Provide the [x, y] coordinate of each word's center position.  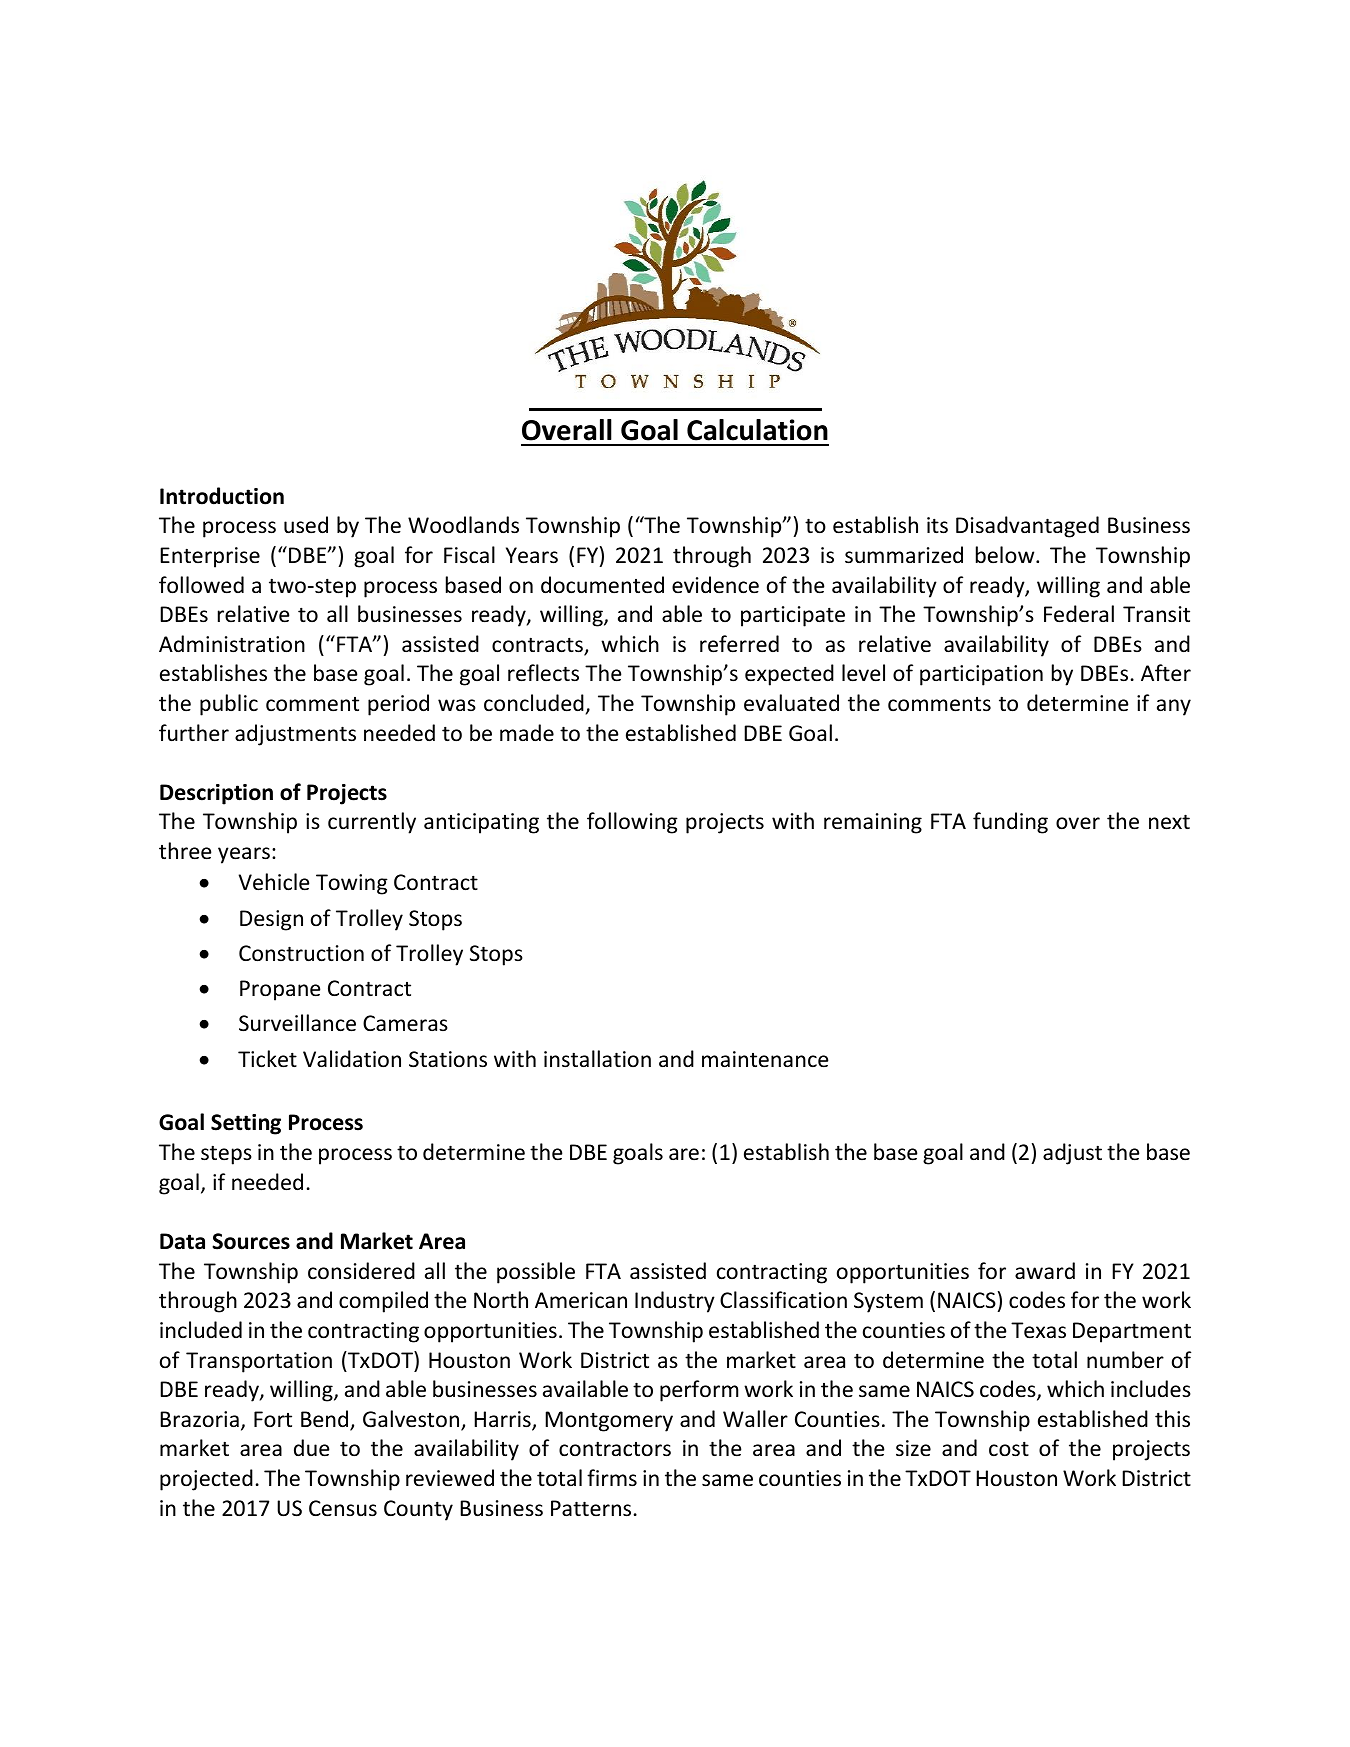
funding [1010, 823]
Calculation [757, 430]
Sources [251, 1241]
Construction [301, 953]
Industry [675, 1302]
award [1045, 1270]
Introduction [222, 496]
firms [612, 1477]
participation [981, 675]
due [312, 1448]
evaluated [791, 703]
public [229, 705]
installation [597, 1058]
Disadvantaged [1027, 527]
